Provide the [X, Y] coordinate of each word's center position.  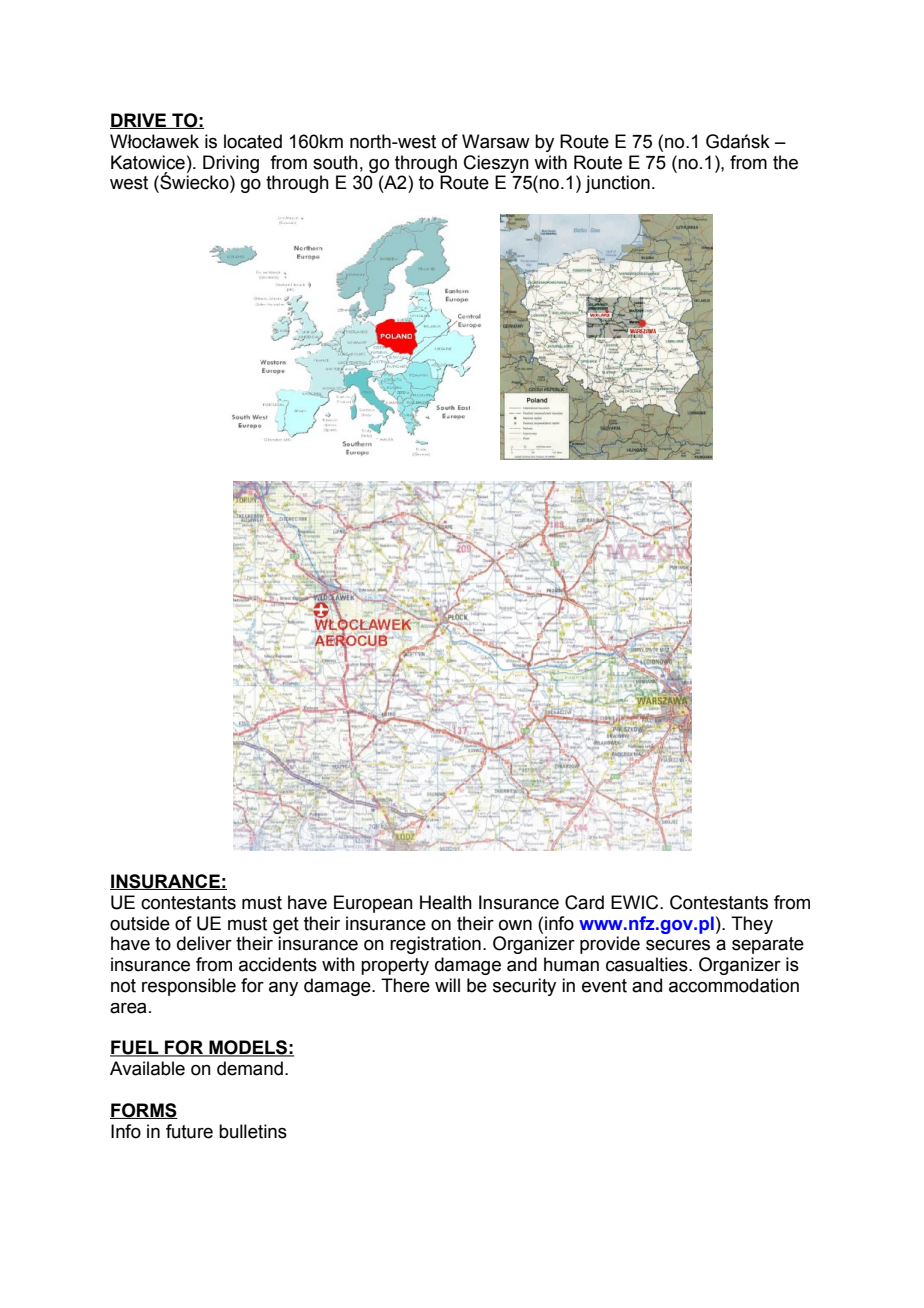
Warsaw [496, 141]
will [447, 985]
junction [617, 184]
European [373, 904]
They [752, 925]
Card [584, 902]
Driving [231, 164]
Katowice [148, 162]
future [189, 1131]
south [335, 162]
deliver [204, 943]
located [253, 141]
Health [446, 902]
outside [140, 923]
